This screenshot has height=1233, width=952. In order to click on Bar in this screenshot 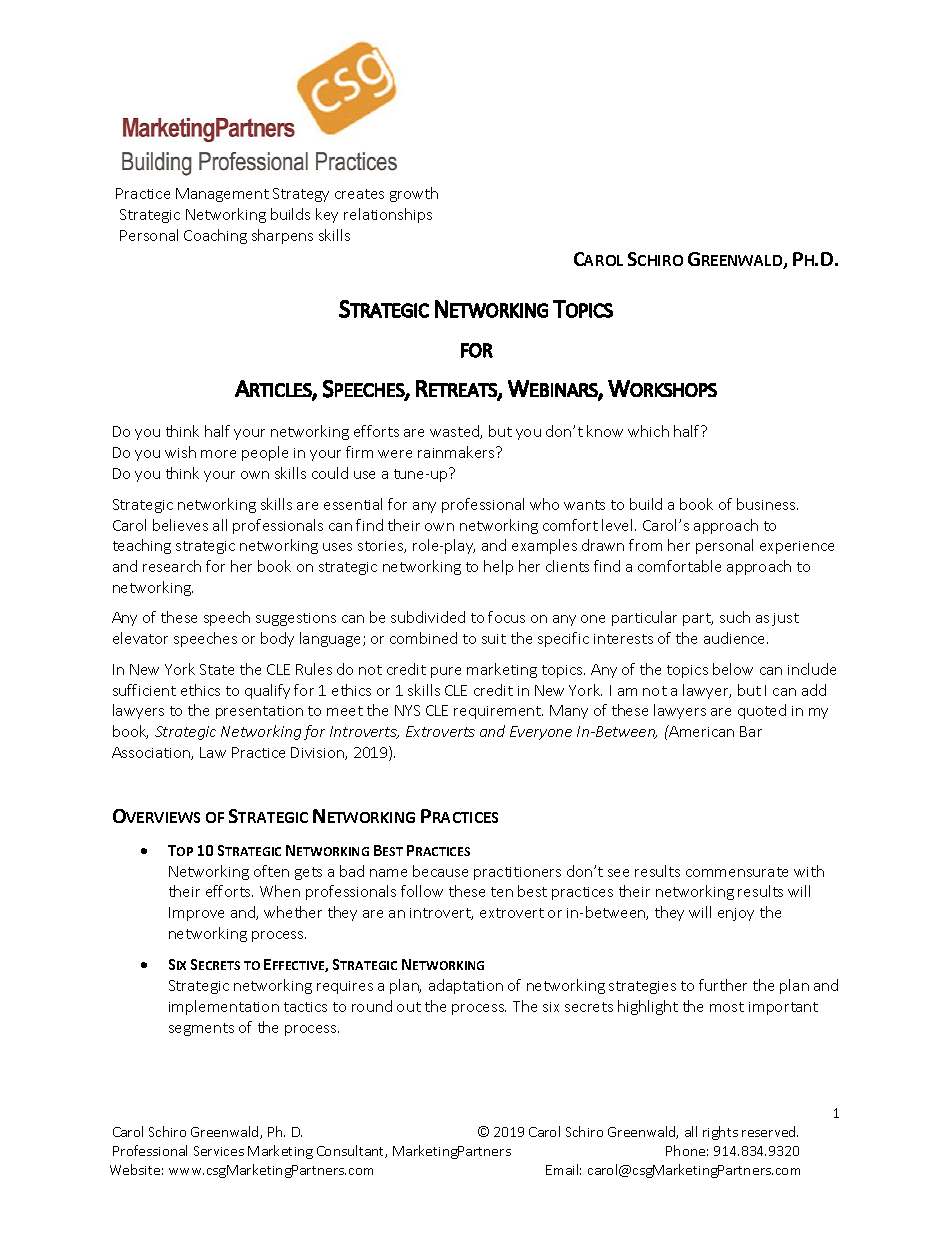, I will do `click(751, 731)`.
